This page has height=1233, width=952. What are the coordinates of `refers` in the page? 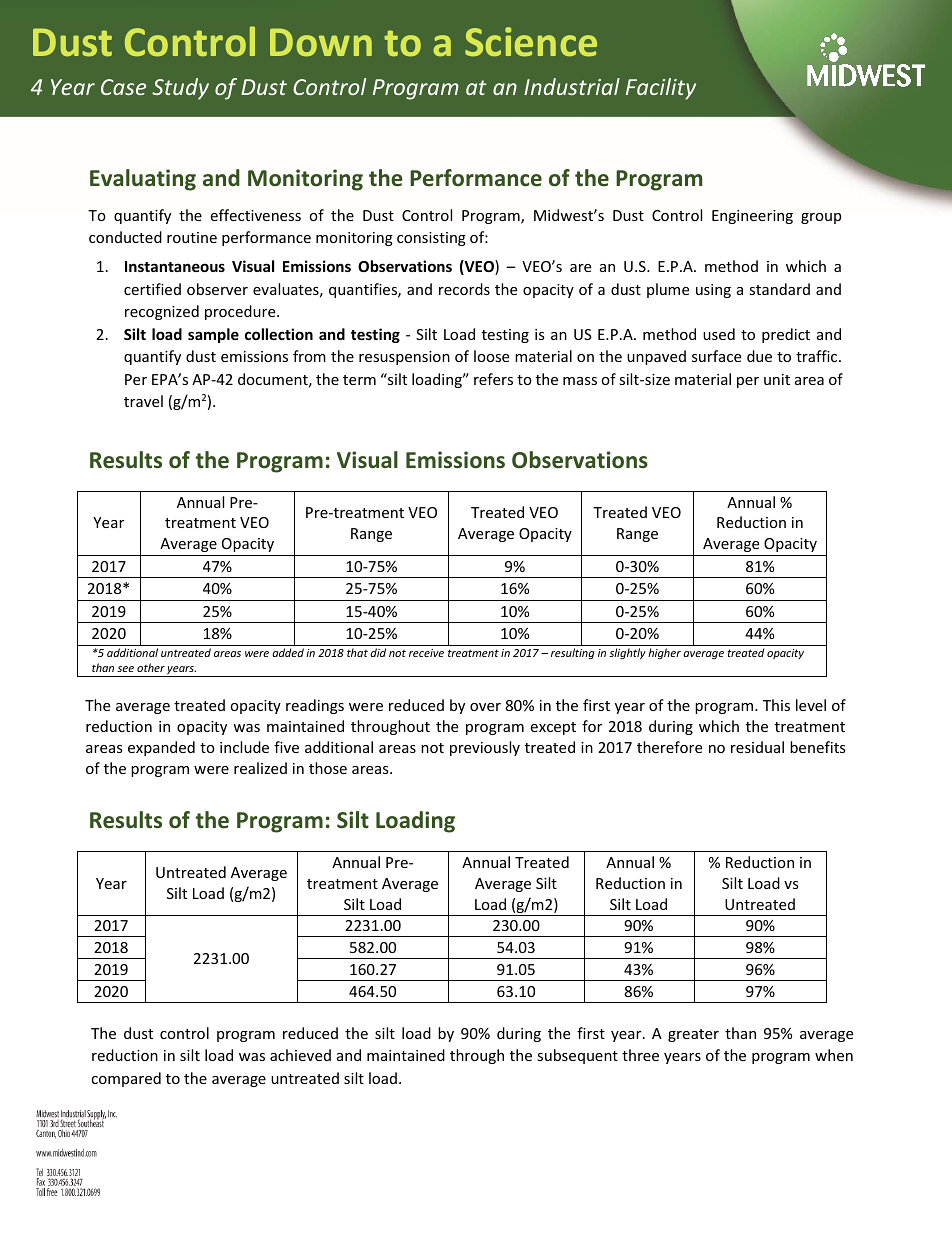 It's located at (493, 379).
